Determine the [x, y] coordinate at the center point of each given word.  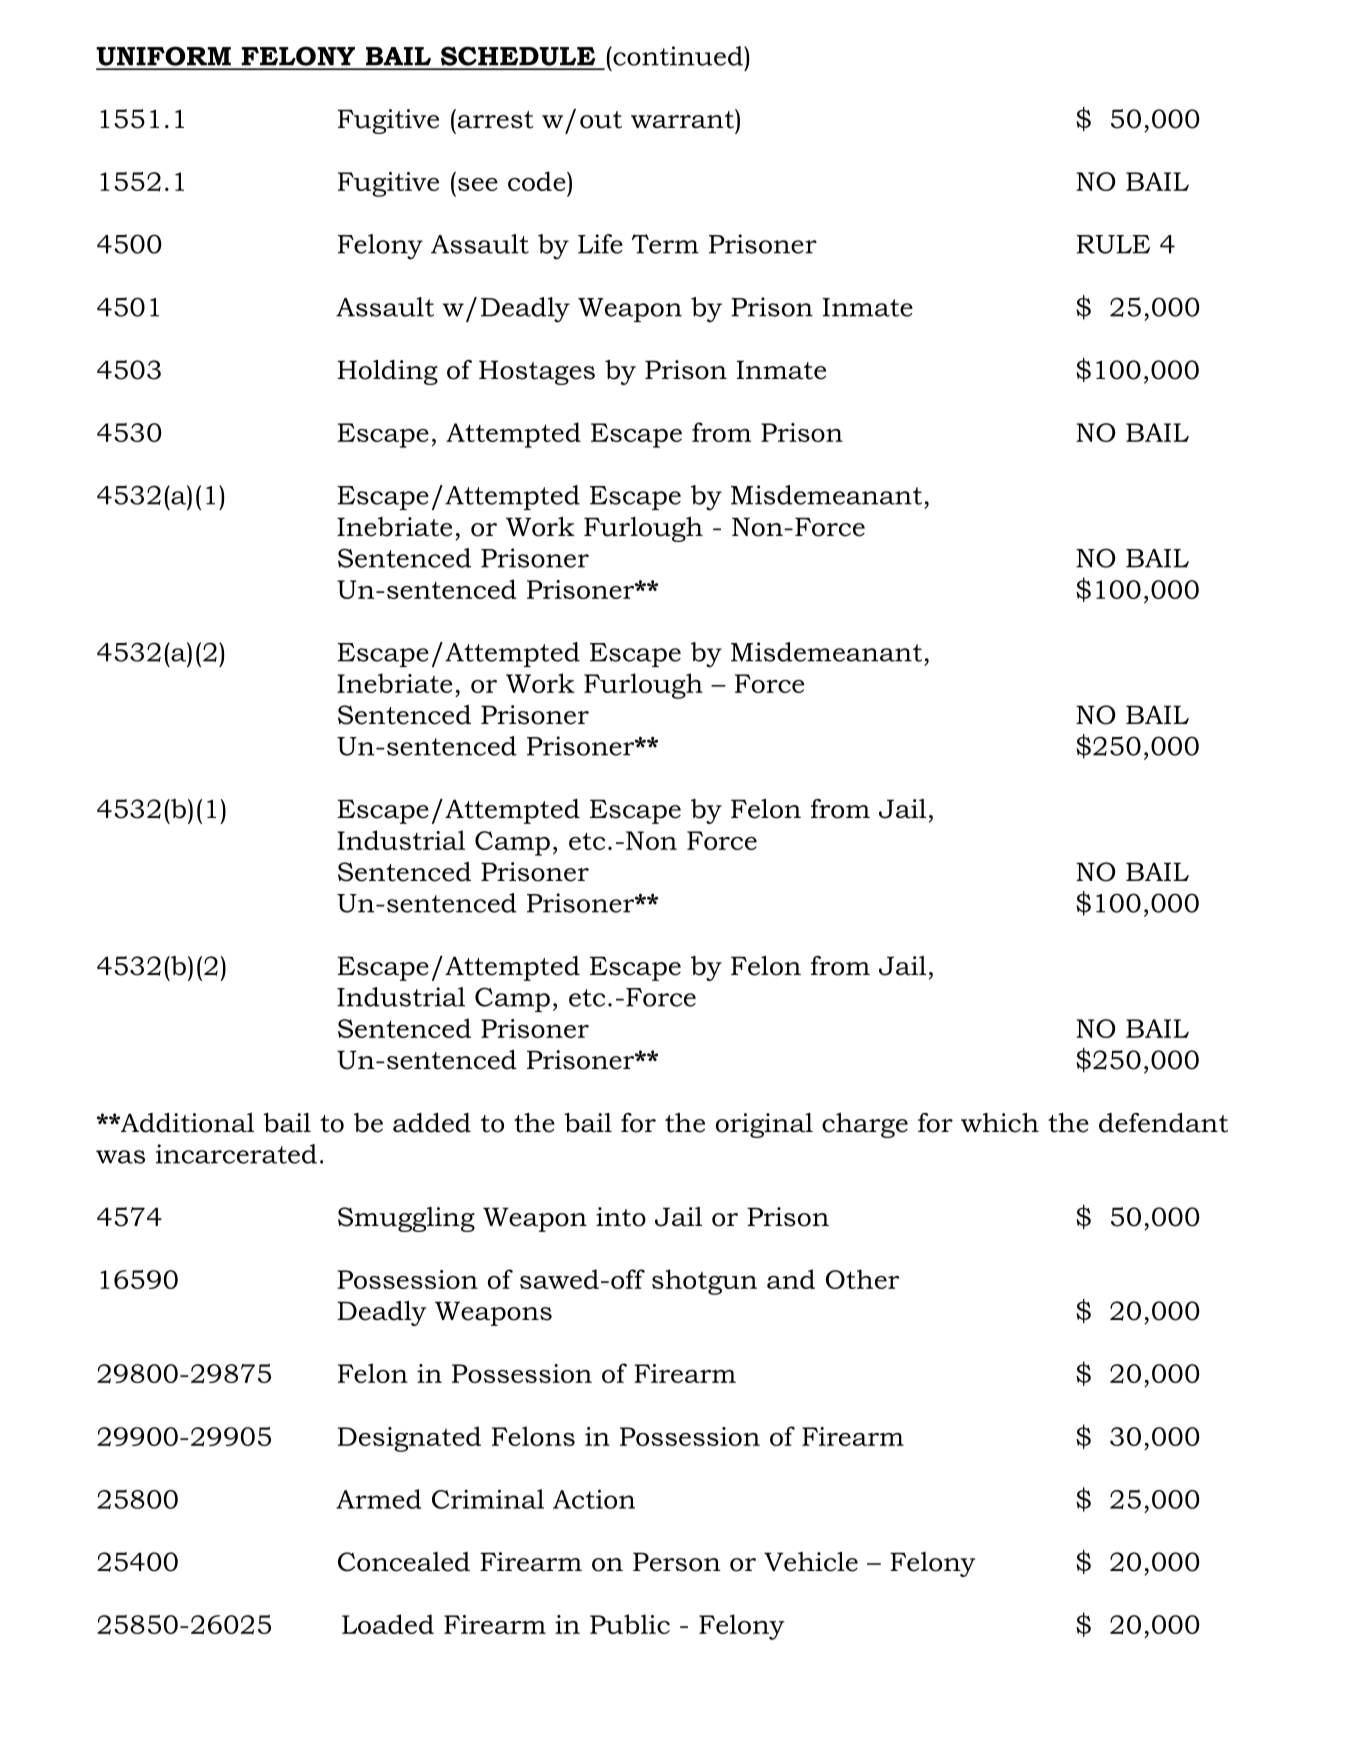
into [621, 1217]
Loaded [388, 1624]
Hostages [537, 372]
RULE [1113, 244]
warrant [683, 119]
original [764, 1125]
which [1000, 1123]
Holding [387, 372]
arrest [494, 119]
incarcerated [236, 1154]
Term [665, 244]
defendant [1163, 1123]
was [120, 1157]
